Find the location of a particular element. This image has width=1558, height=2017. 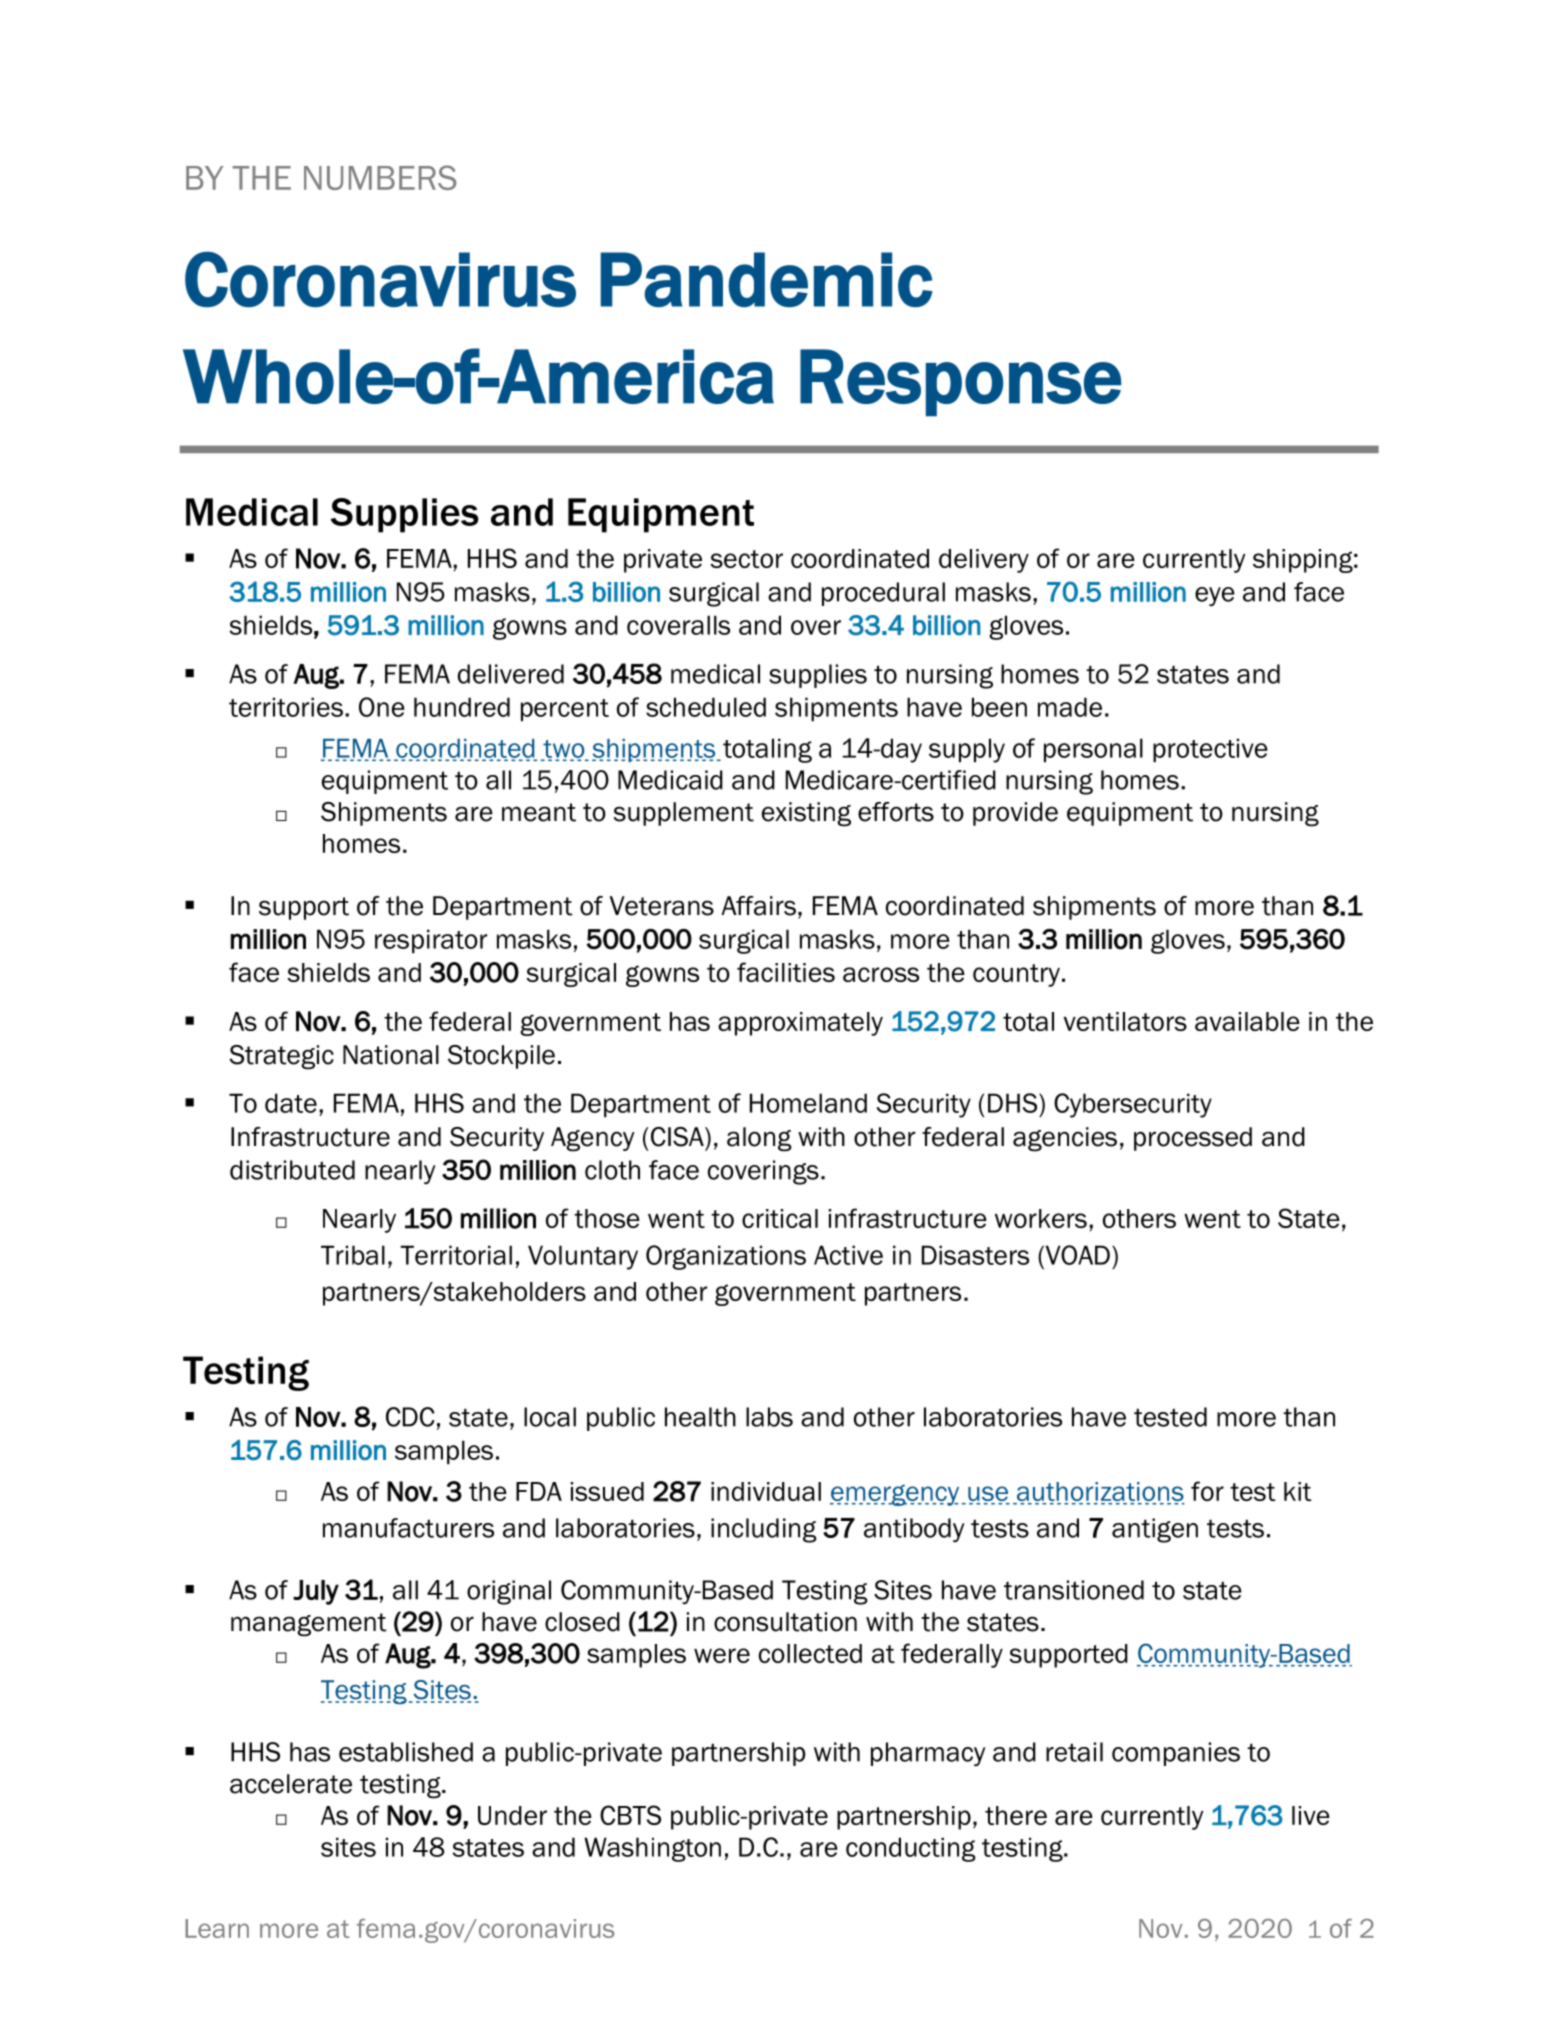

companies is located at coordinates (1176, 1754).
